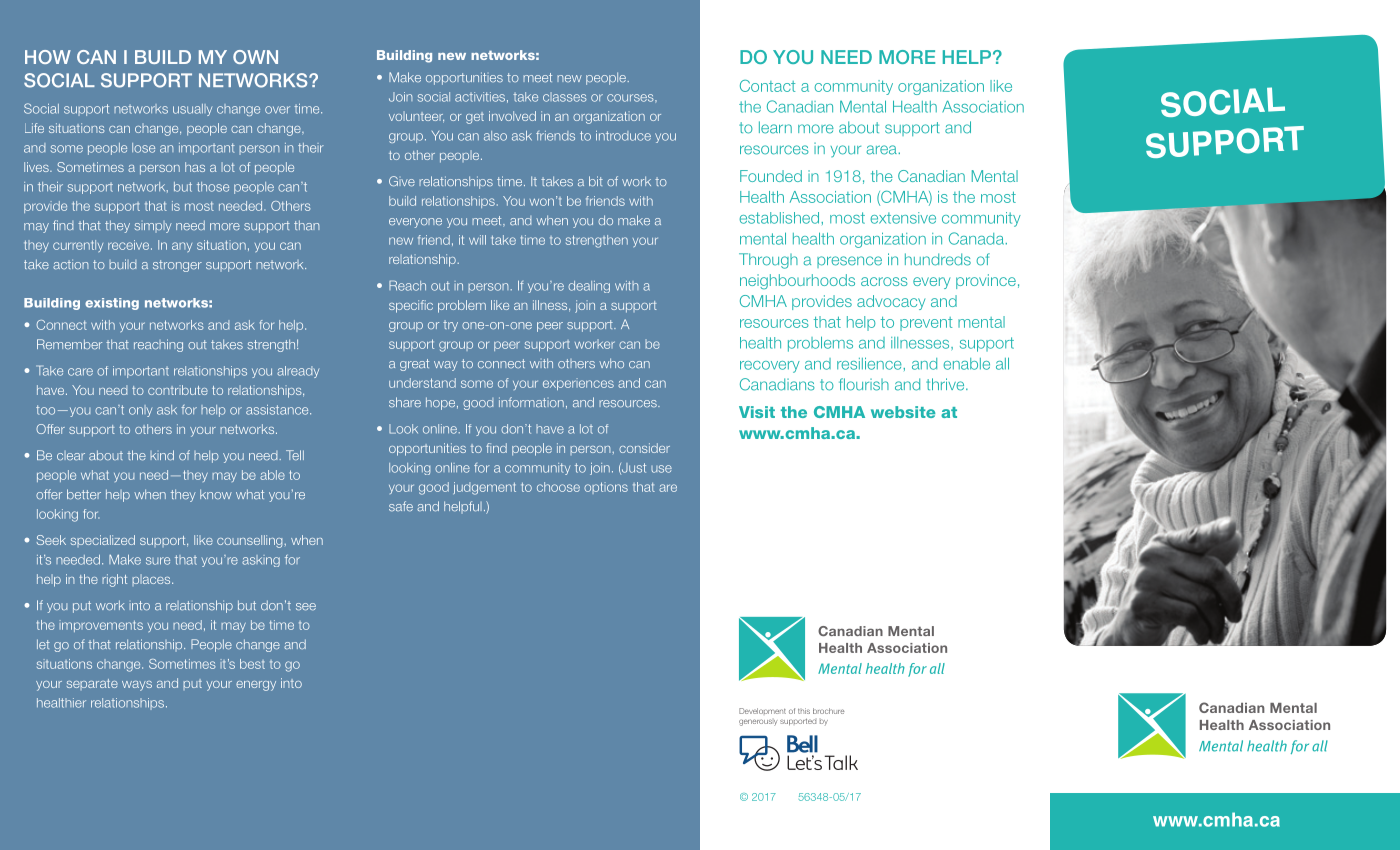  What do you see at coordinates (158, 561) in the document?
I see `sure` at bounding box center [158, 561].
